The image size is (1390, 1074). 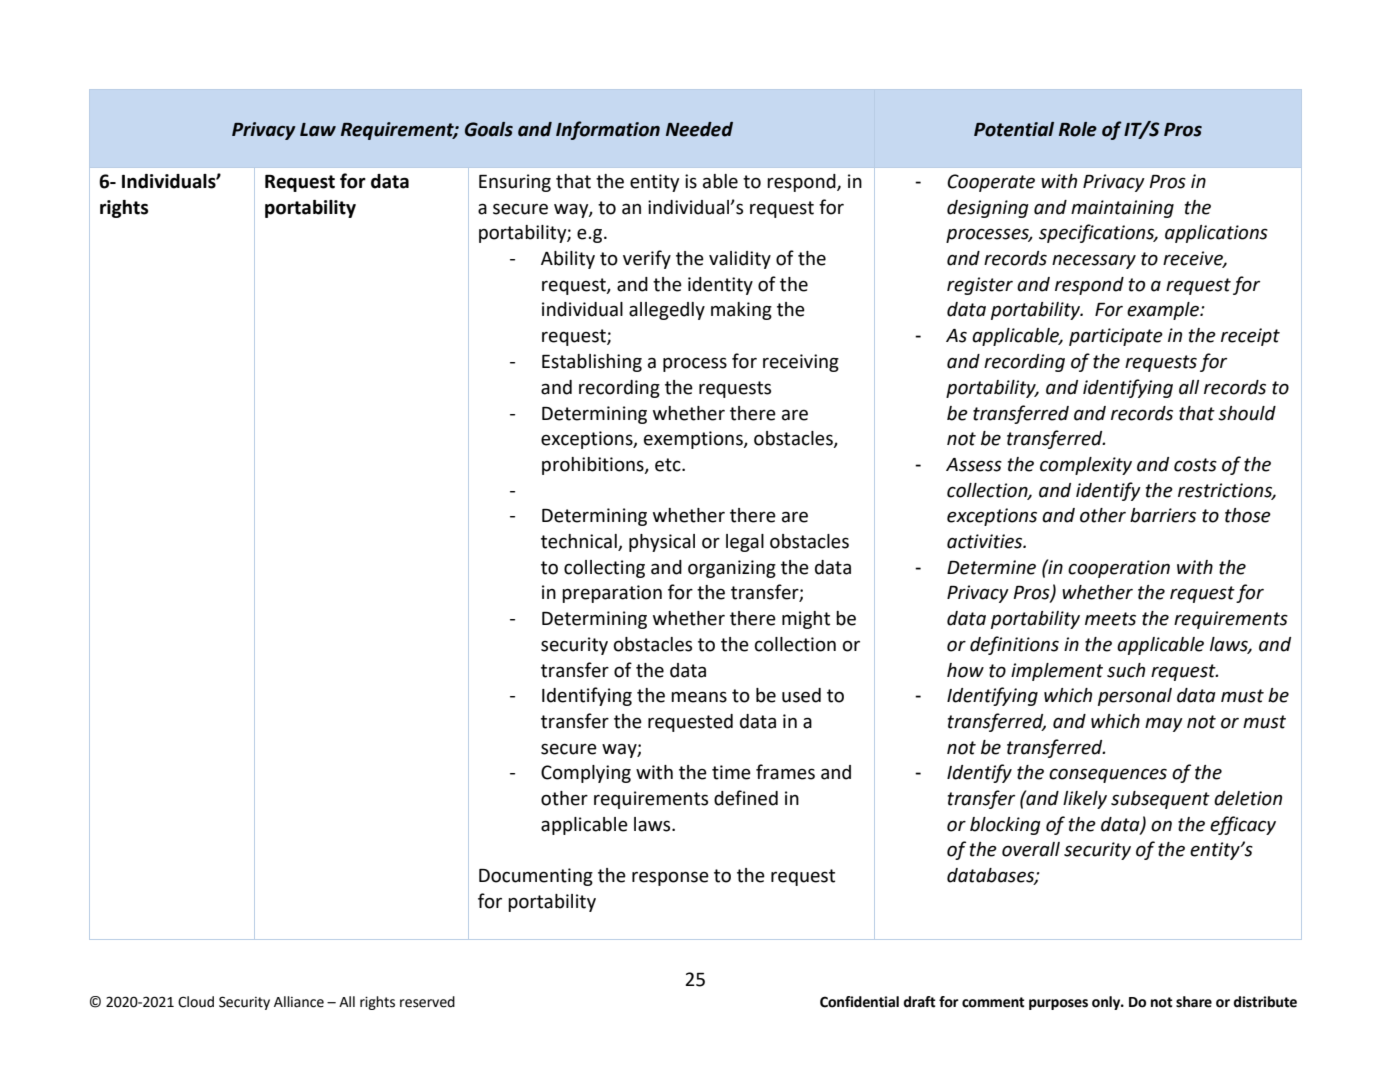 I want to click on Alliance, so click(x=299, y=1002).
